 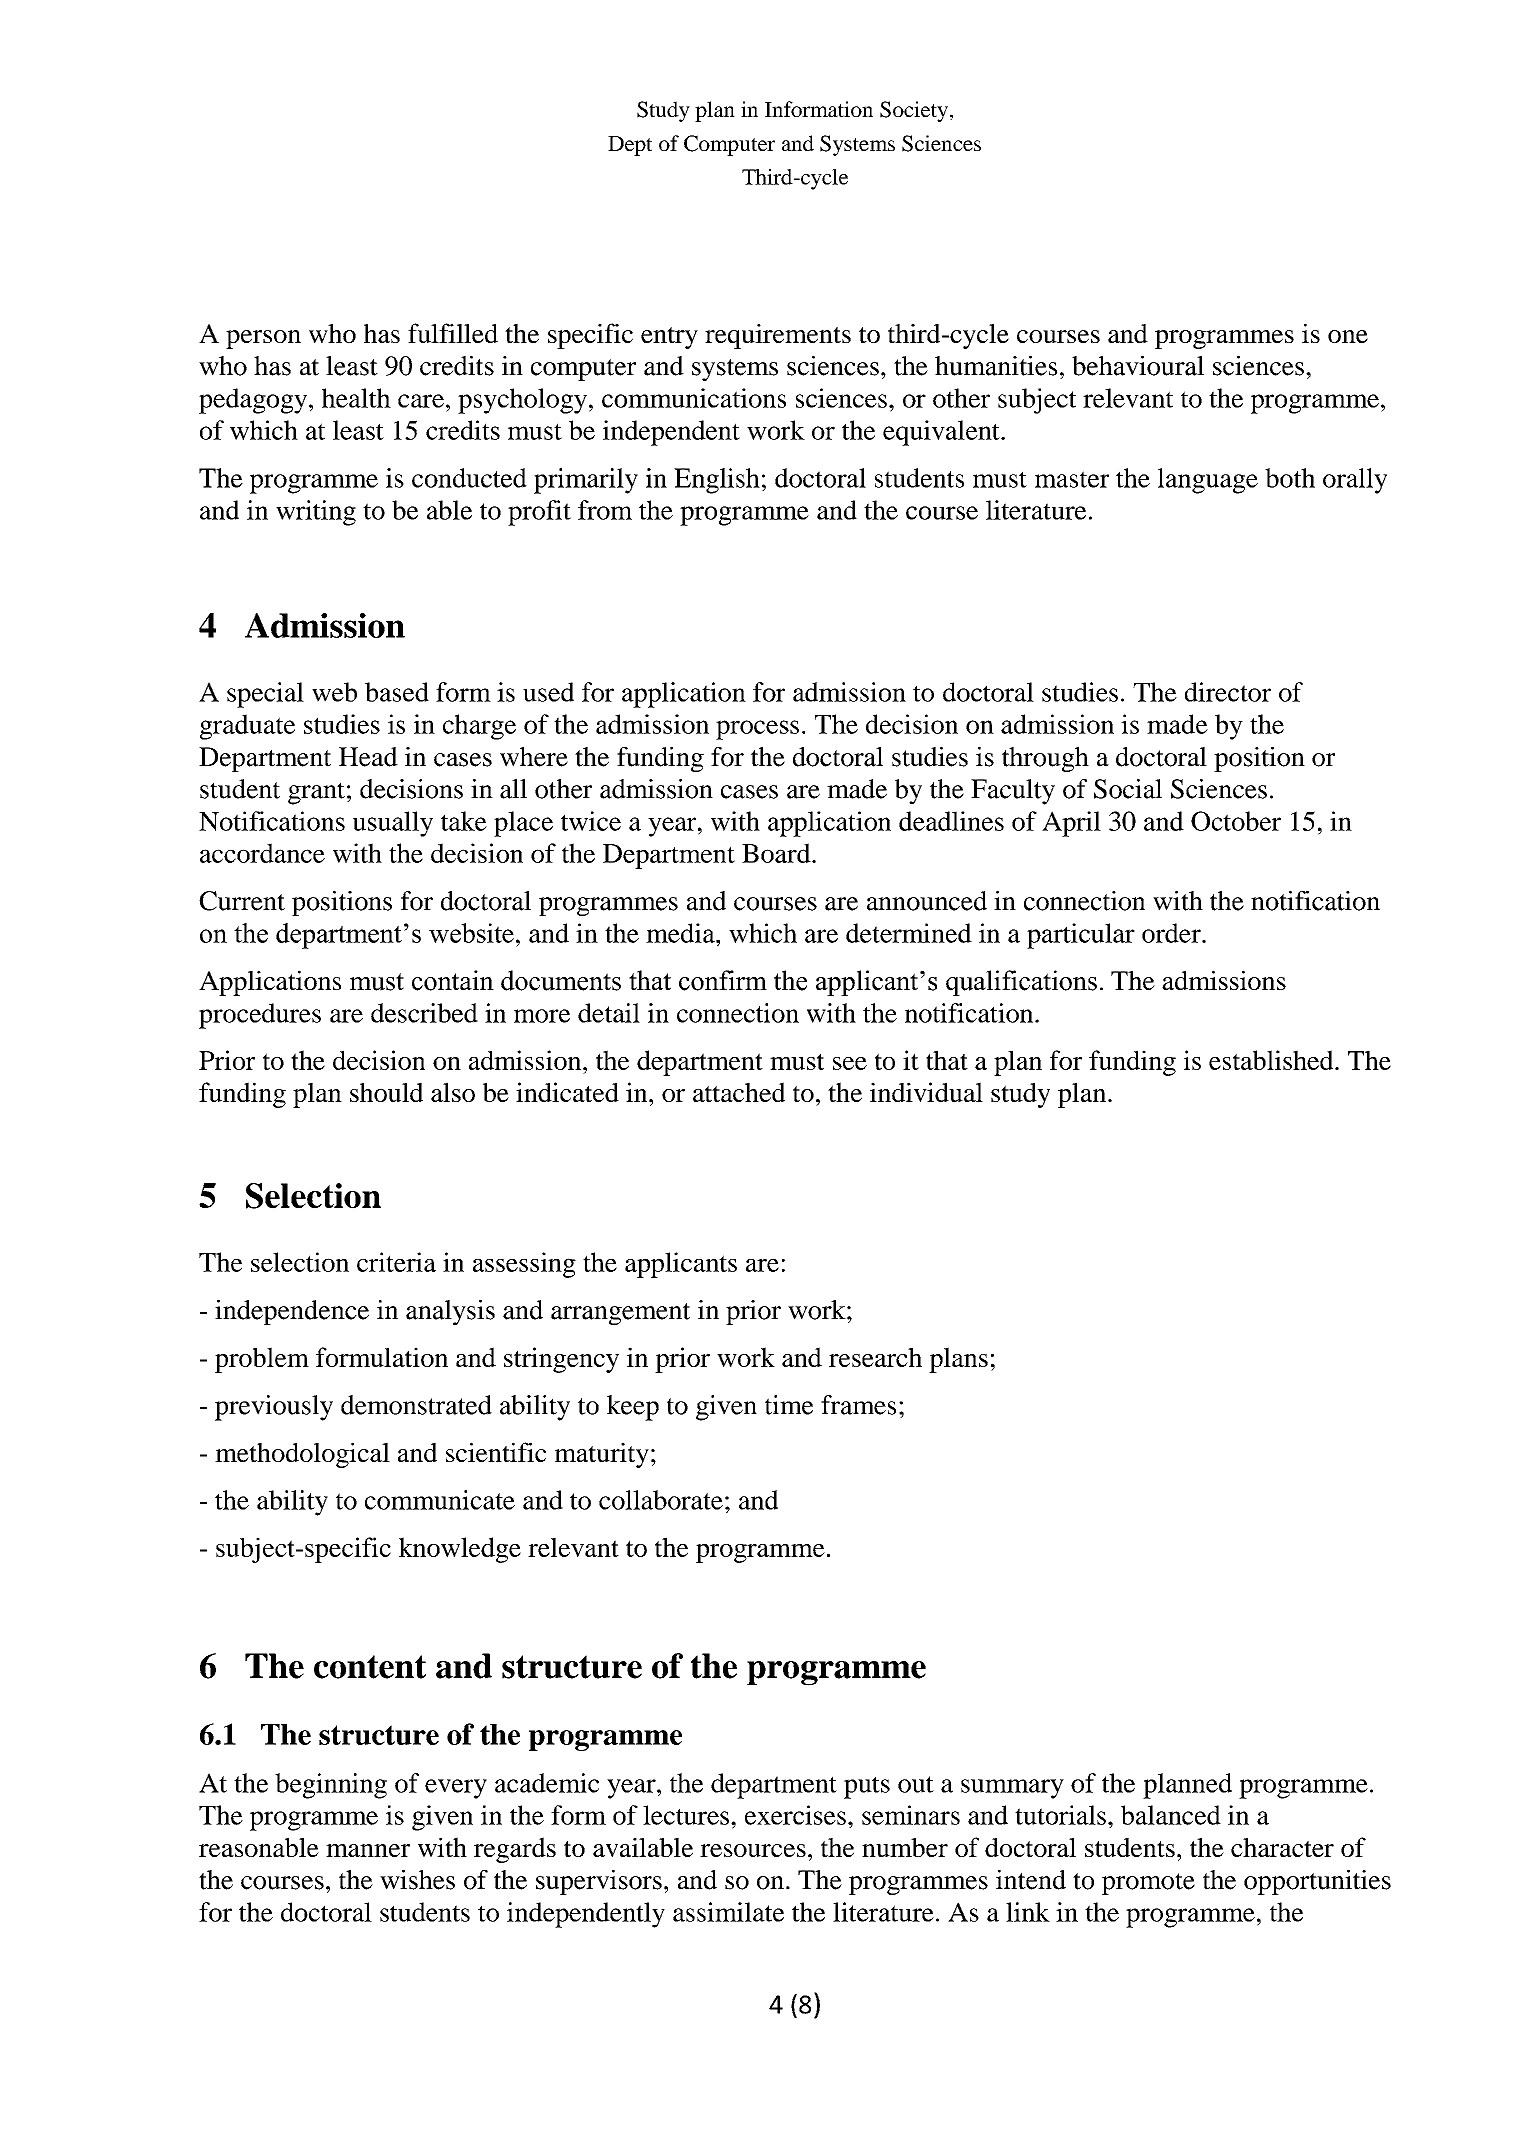 I want to click on one, so click(x=1348, y=336).
